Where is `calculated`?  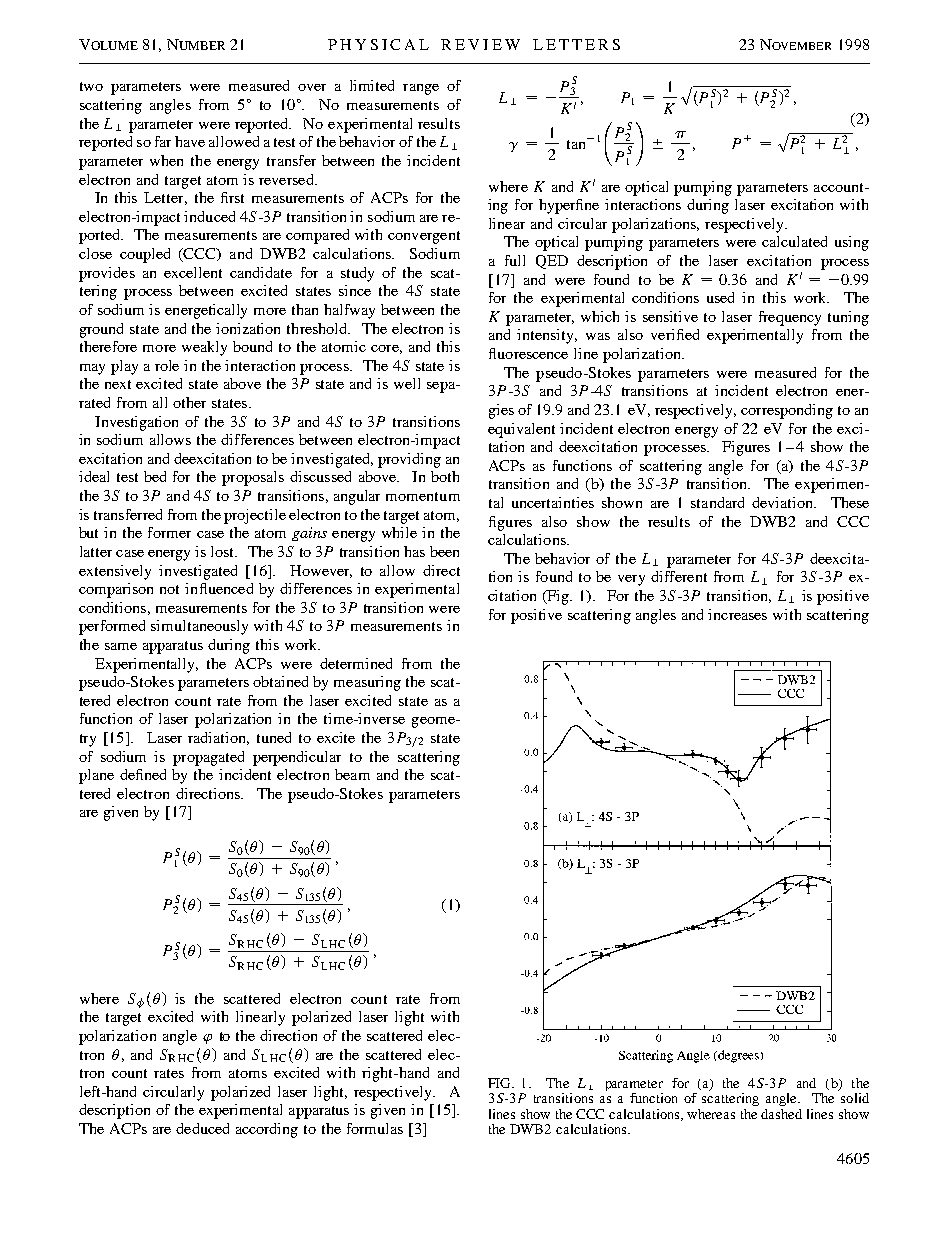
calculated is located at coordinates (794, 241).
